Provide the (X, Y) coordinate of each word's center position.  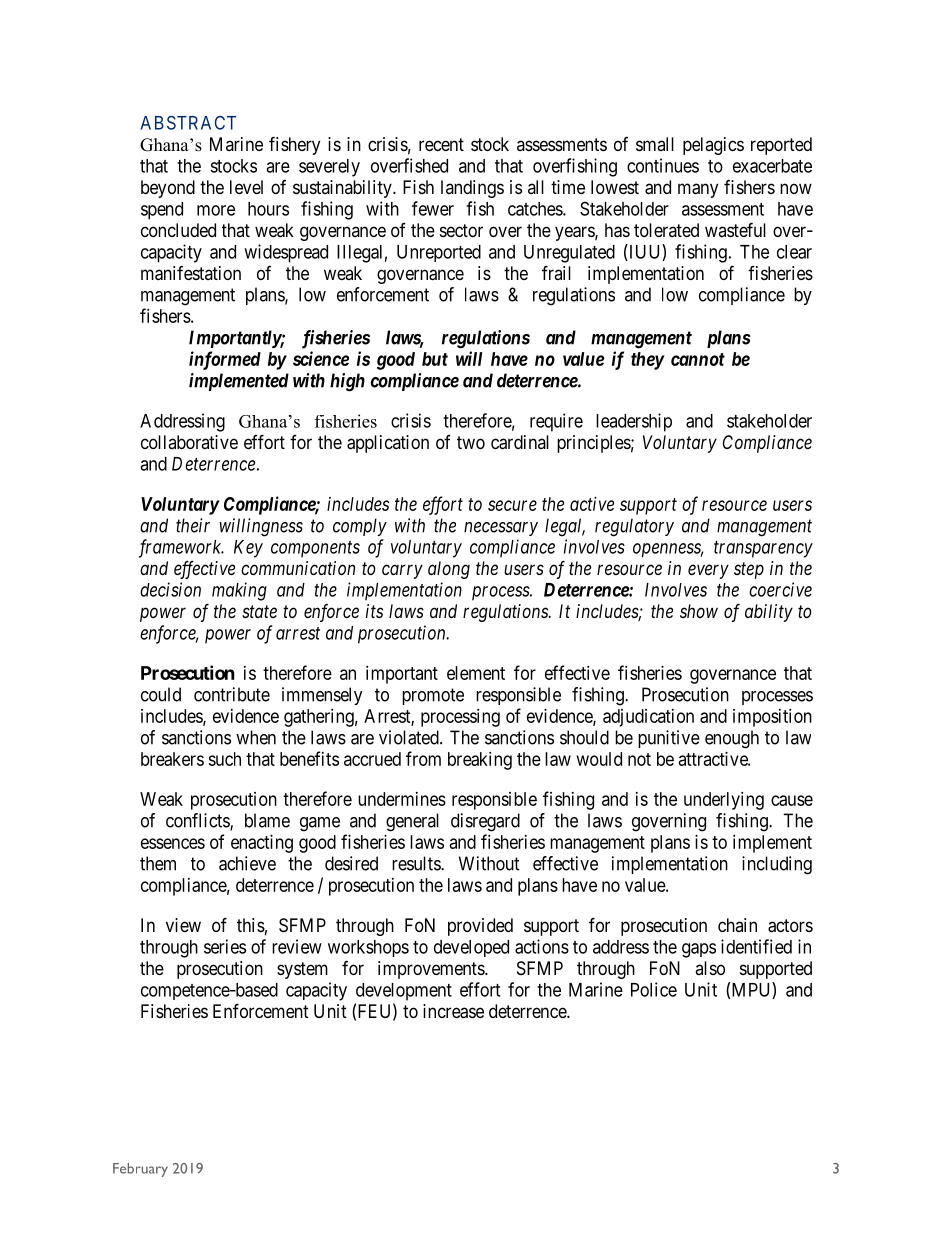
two (471, 442)
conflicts (198, 821)
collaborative (189, 442)
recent (441, 144)
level (246, 187)
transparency (763, 549)
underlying (724, 801)
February (140, 1170)
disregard (485, 822)
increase (453, 1011)
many (698, 190)
